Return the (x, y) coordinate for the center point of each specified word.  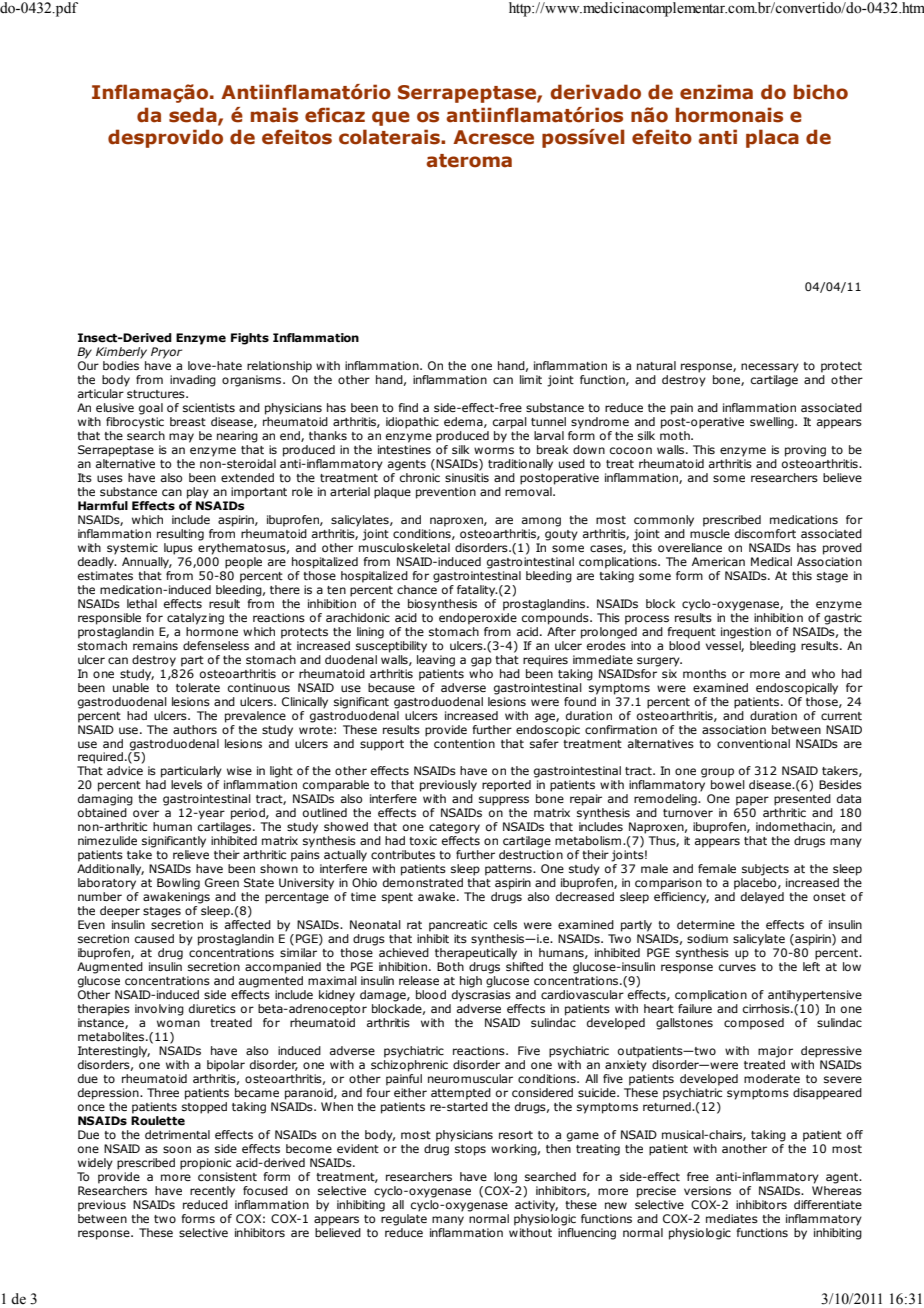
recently (212, 1192)
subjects (765, 870)
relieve (191, 854)
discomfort (765, 533)
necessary (770, 368)
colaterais (390, 137)
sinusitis (467, 477)
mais (274, 115)
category (454, 828)
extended (247, 477)
